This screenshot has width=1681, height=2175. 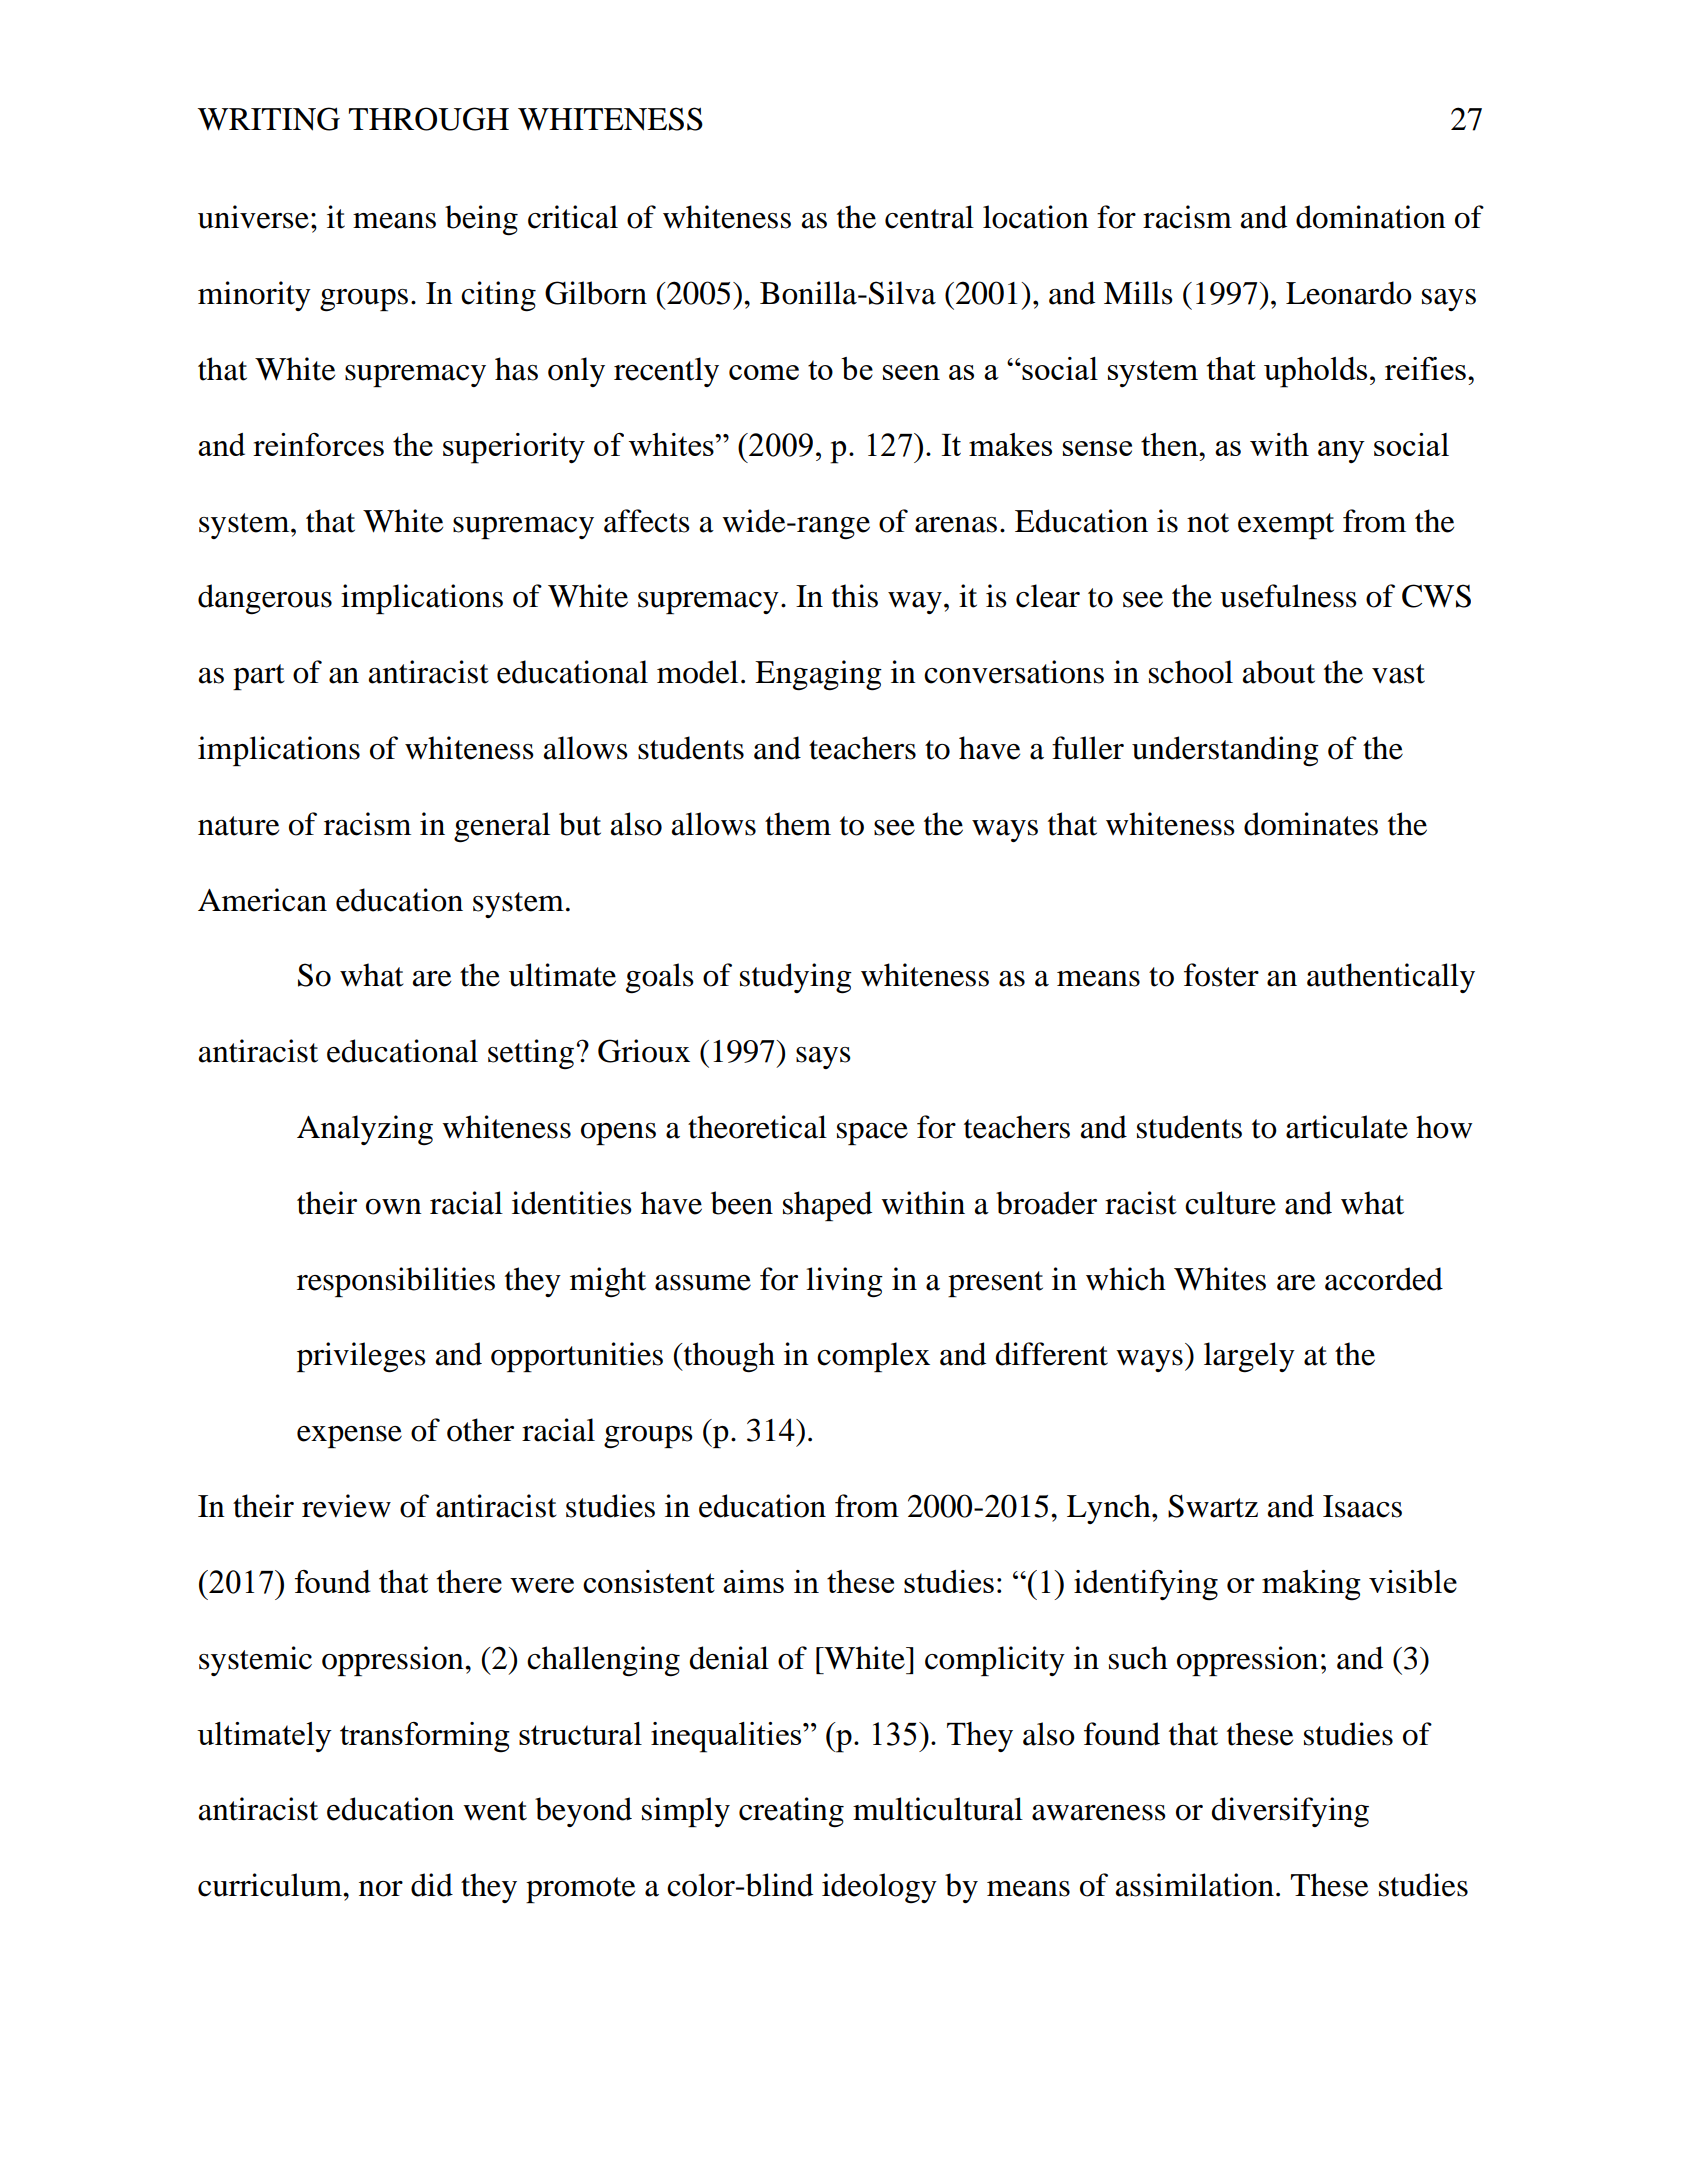 I want to click on central, so click(x=929, y=217).
